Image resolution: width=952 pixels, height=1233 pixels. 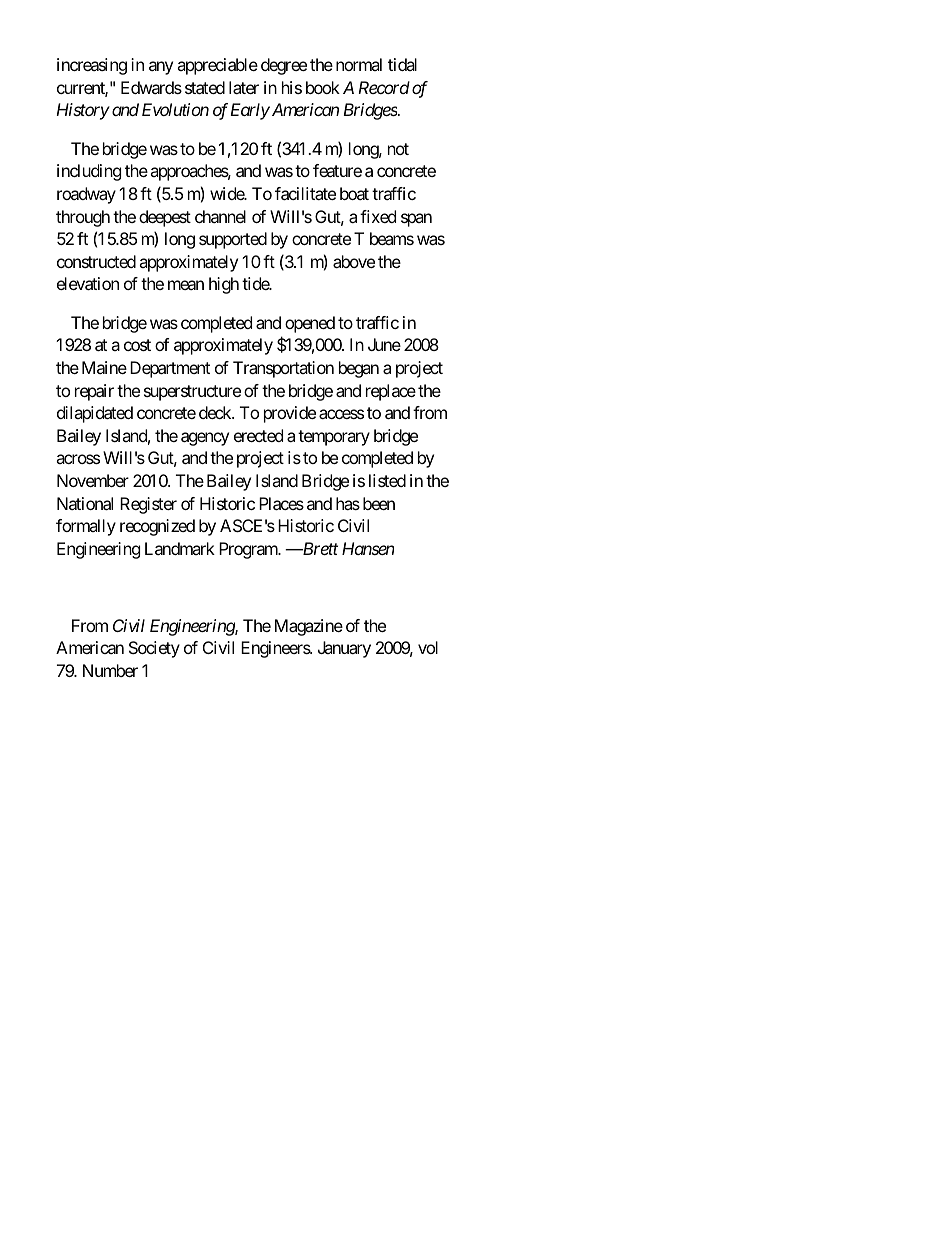 I want to click on Record, so click(x=384, y=87).
